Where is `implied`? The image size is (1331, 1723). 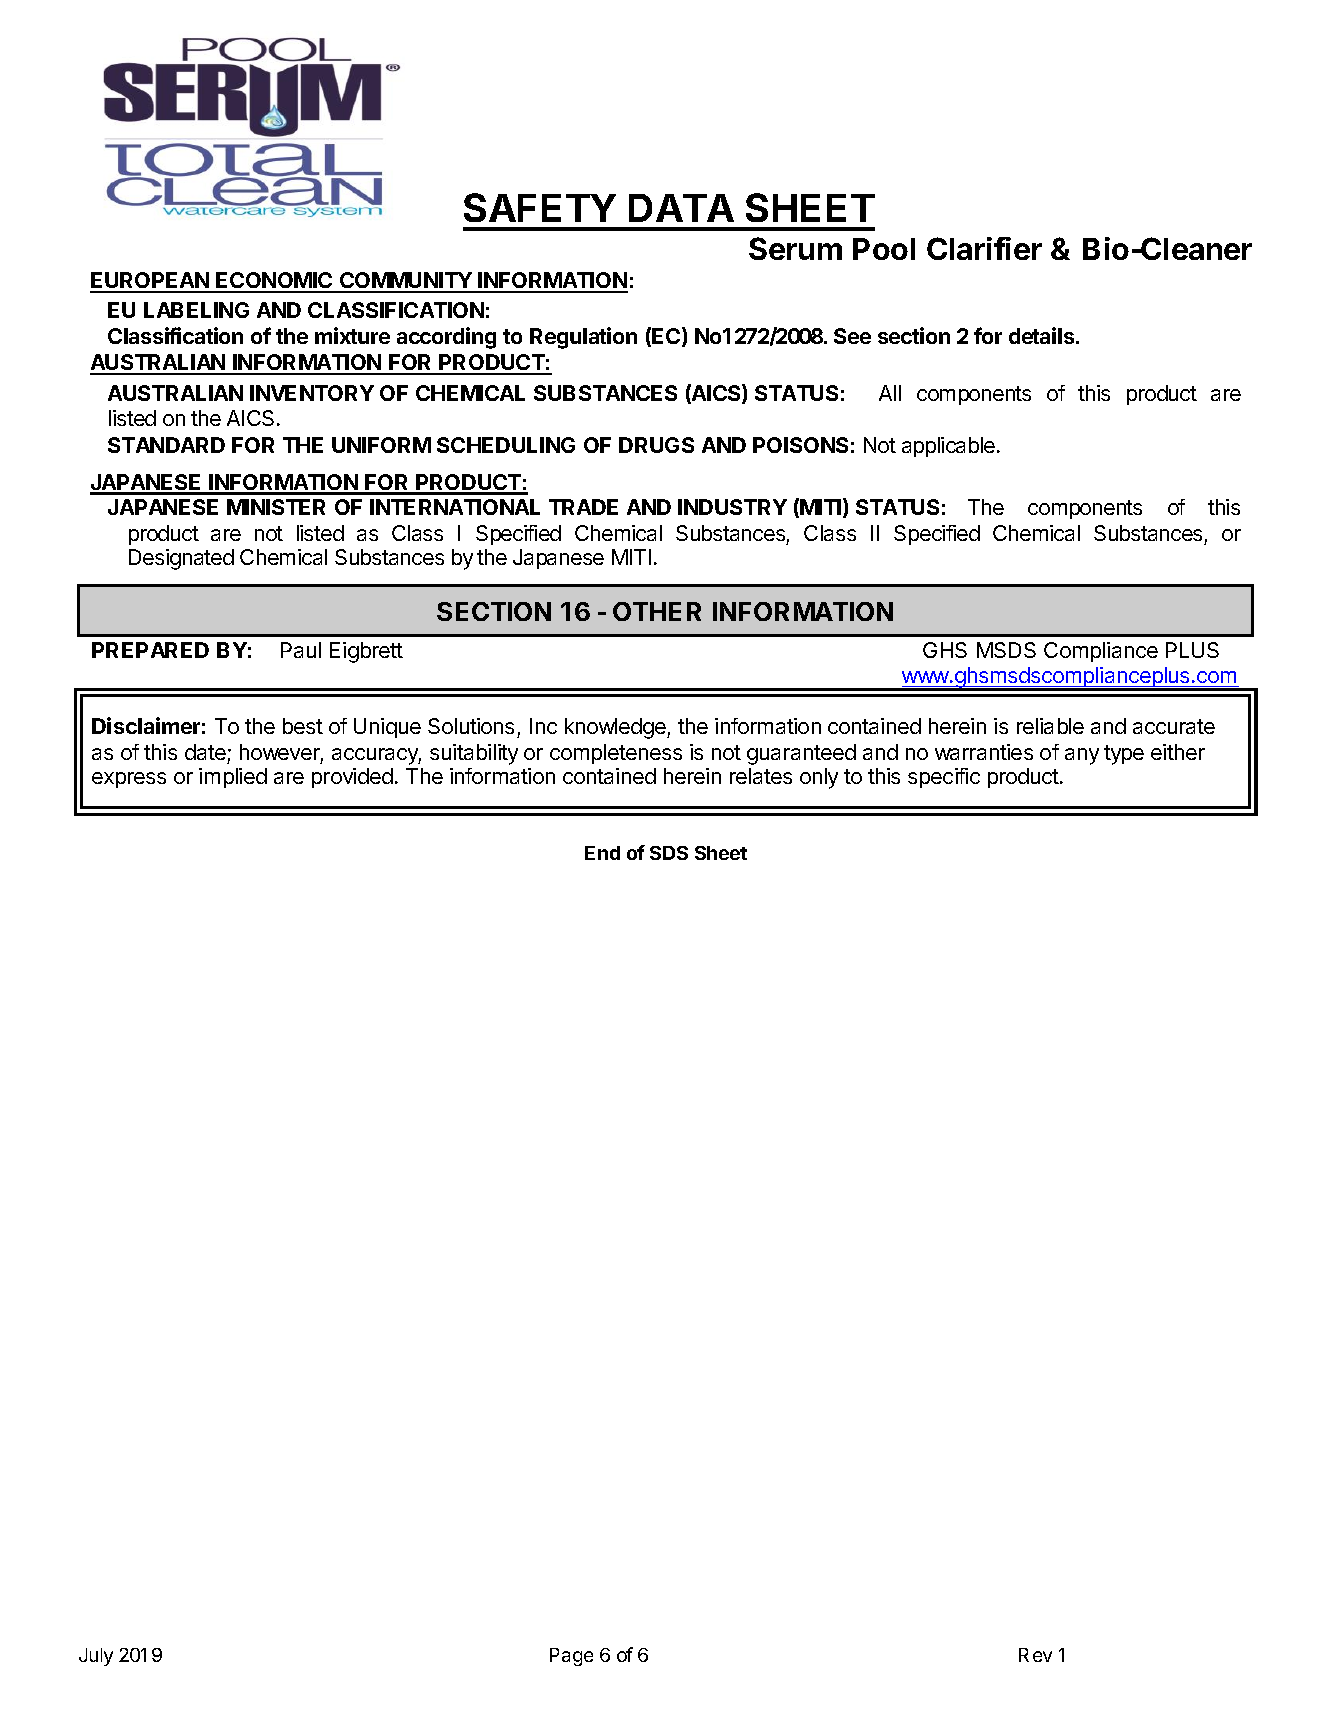 implied is located at coordinates (233, 778).
